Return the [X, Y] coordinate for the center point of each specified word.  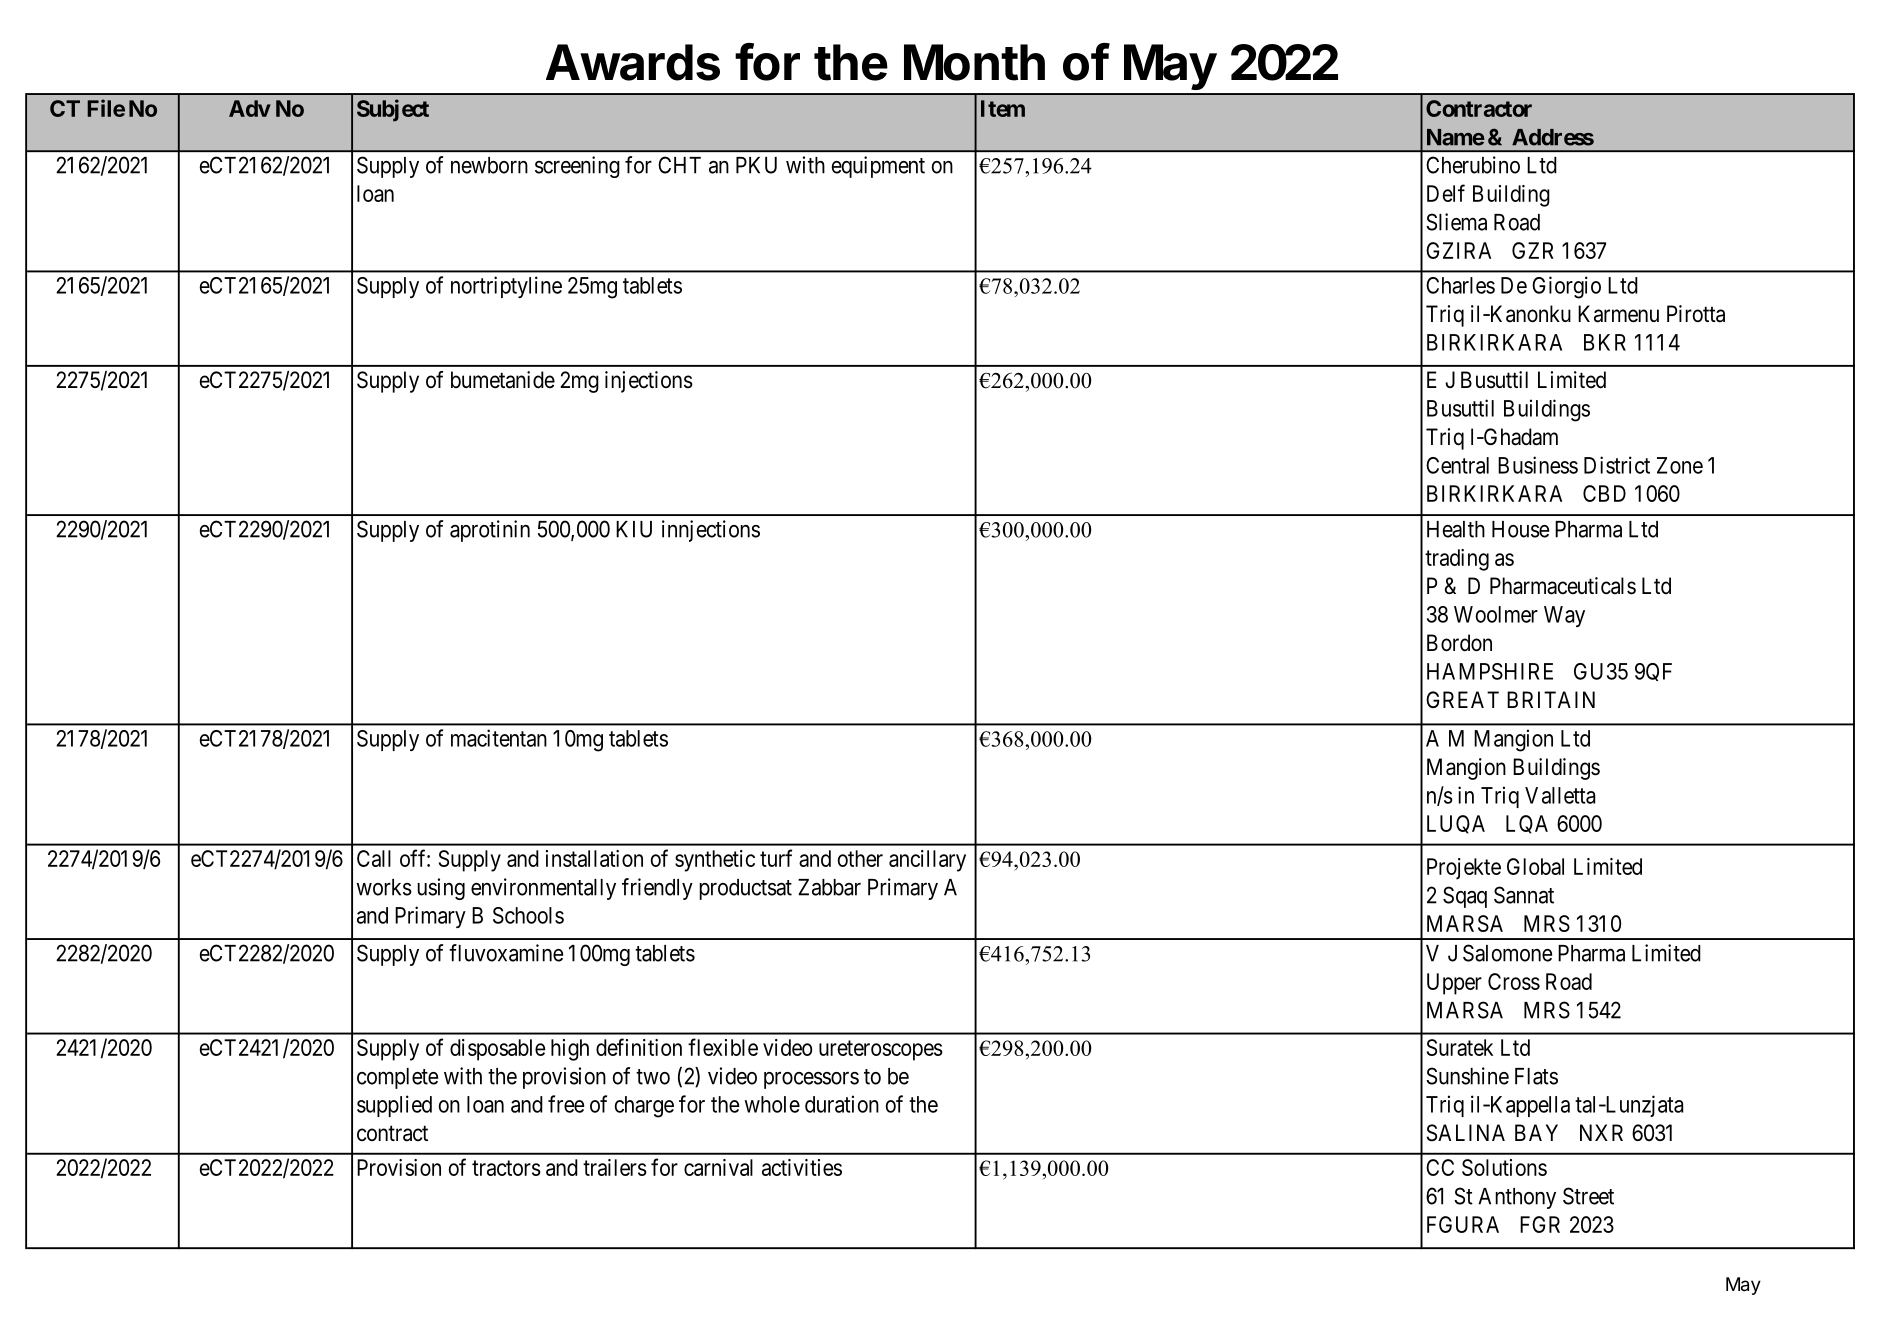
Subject [393, 110]
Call [374, 858]
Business [1538, 465]
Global [1535, 866]
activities [802, 1167]
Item [1003, 108]
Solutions [1504, 1167]
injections [649, 382]
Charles [1460, 285]
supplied [394, 1106]
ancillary [927, 861]
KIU [634, 529]
